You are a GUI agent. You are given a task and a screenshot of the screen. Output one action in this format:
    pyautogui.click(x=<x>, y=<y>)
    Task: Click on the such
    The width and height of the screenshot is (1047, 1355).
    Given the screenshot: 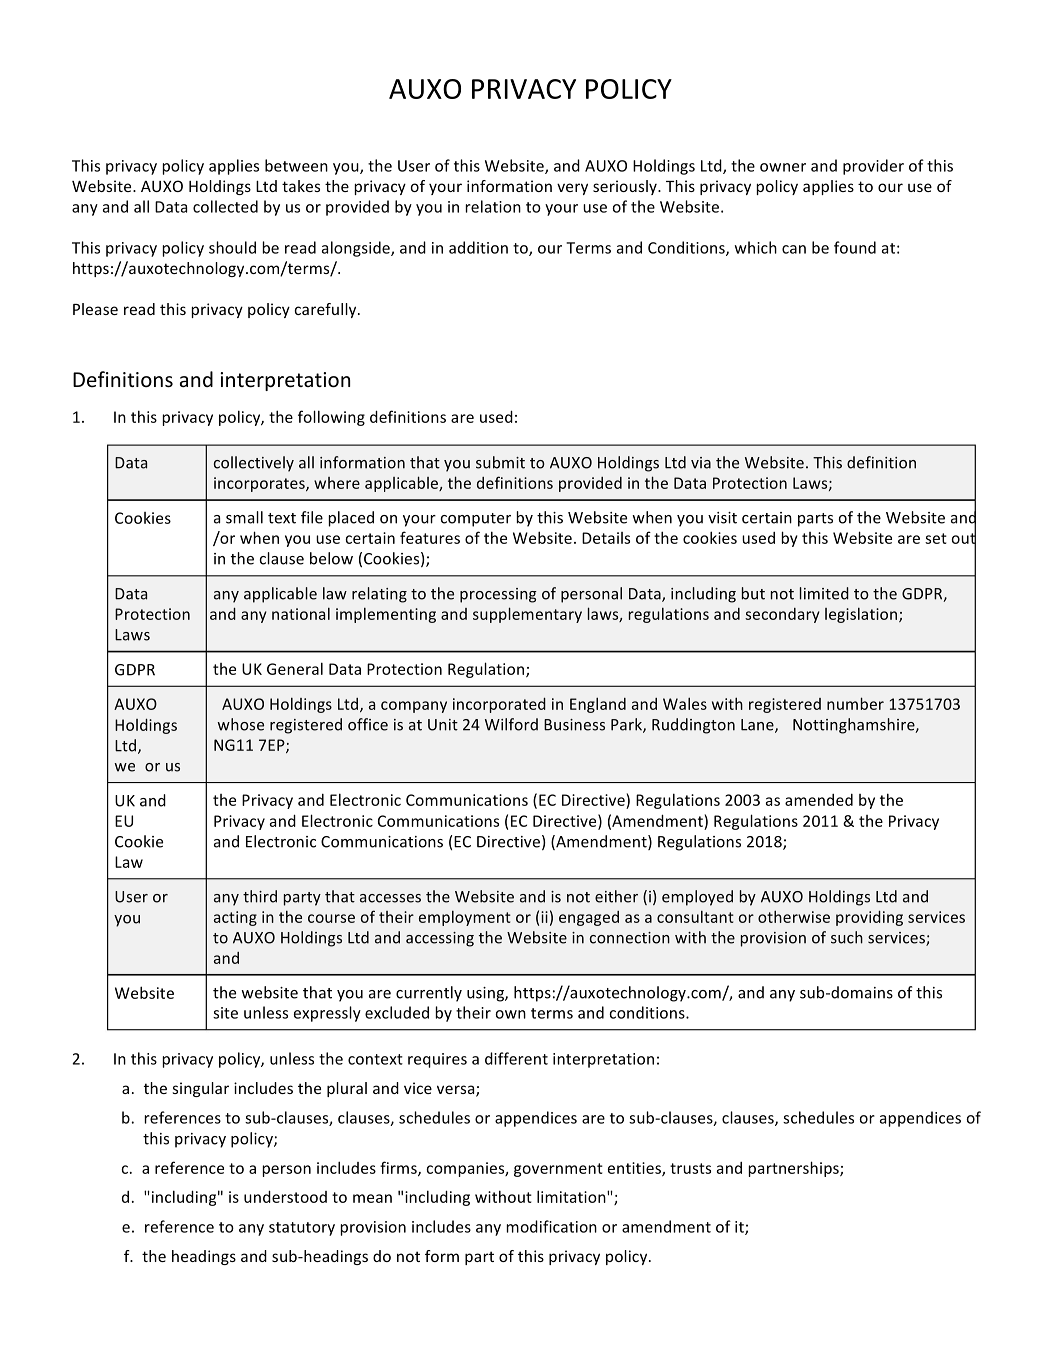 What is the action you would take?
    pyautogui.click(x=847, y=937)
